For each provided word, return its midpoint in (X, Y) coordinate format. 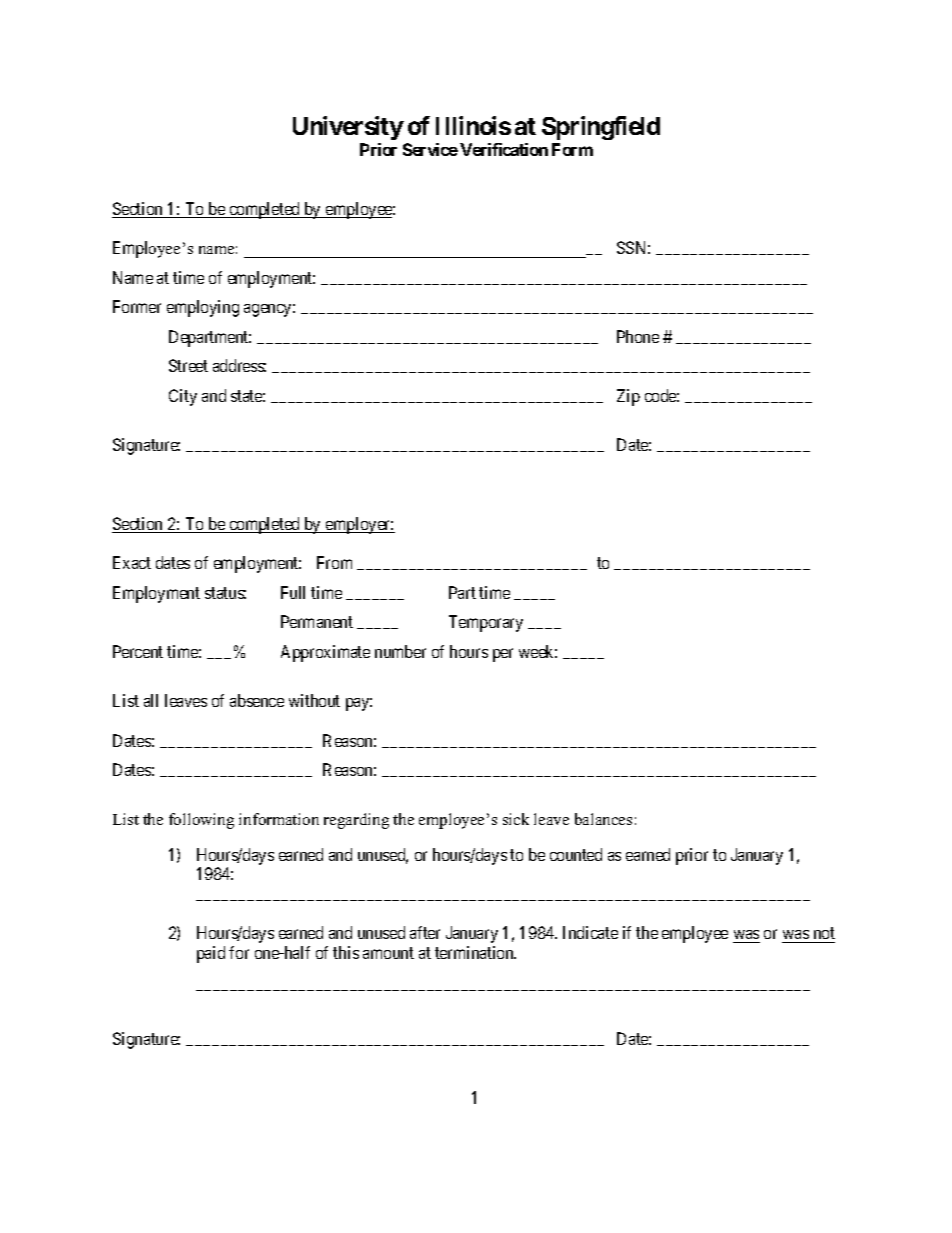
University (348, 128)
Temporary (486, 623)
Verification (504, 149)
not (823, 935)
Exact (132, 562)
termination (475, 952)
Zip (628, 397)
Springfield (601, 128)
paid (211, 954)
